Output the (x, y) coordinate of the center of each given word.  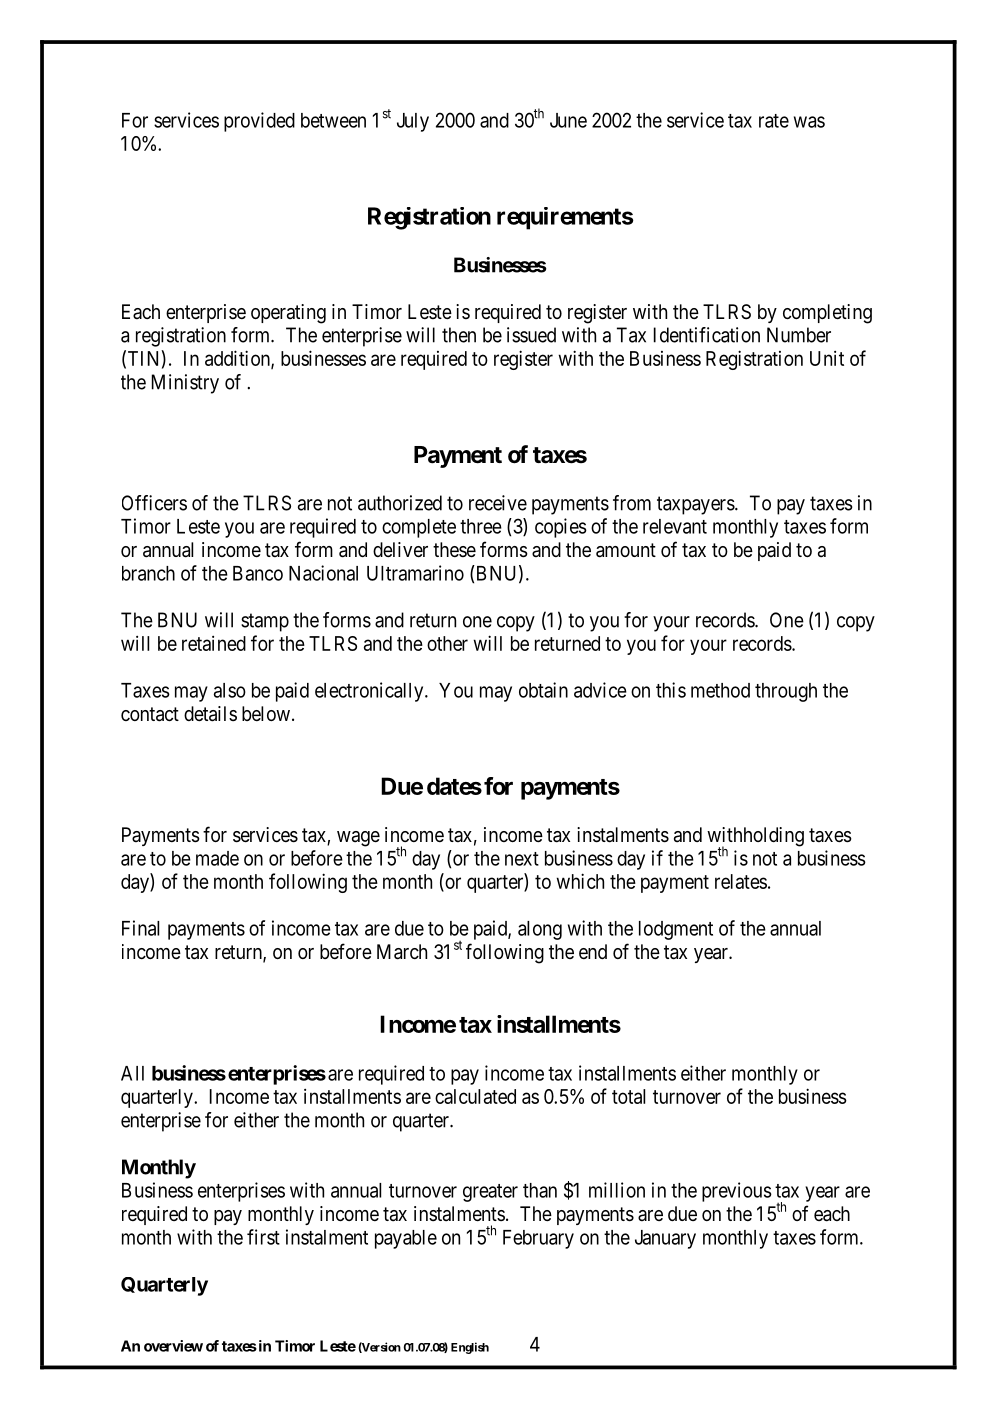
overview (173, 1346)
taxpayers (696, 505)
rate (774, 121)
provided (259, 122)
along (540, 930)
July (413, 122)
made (217, 858)
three (481, 526)
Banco (258, 573)
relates (741, 881)
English (470, 1348)
